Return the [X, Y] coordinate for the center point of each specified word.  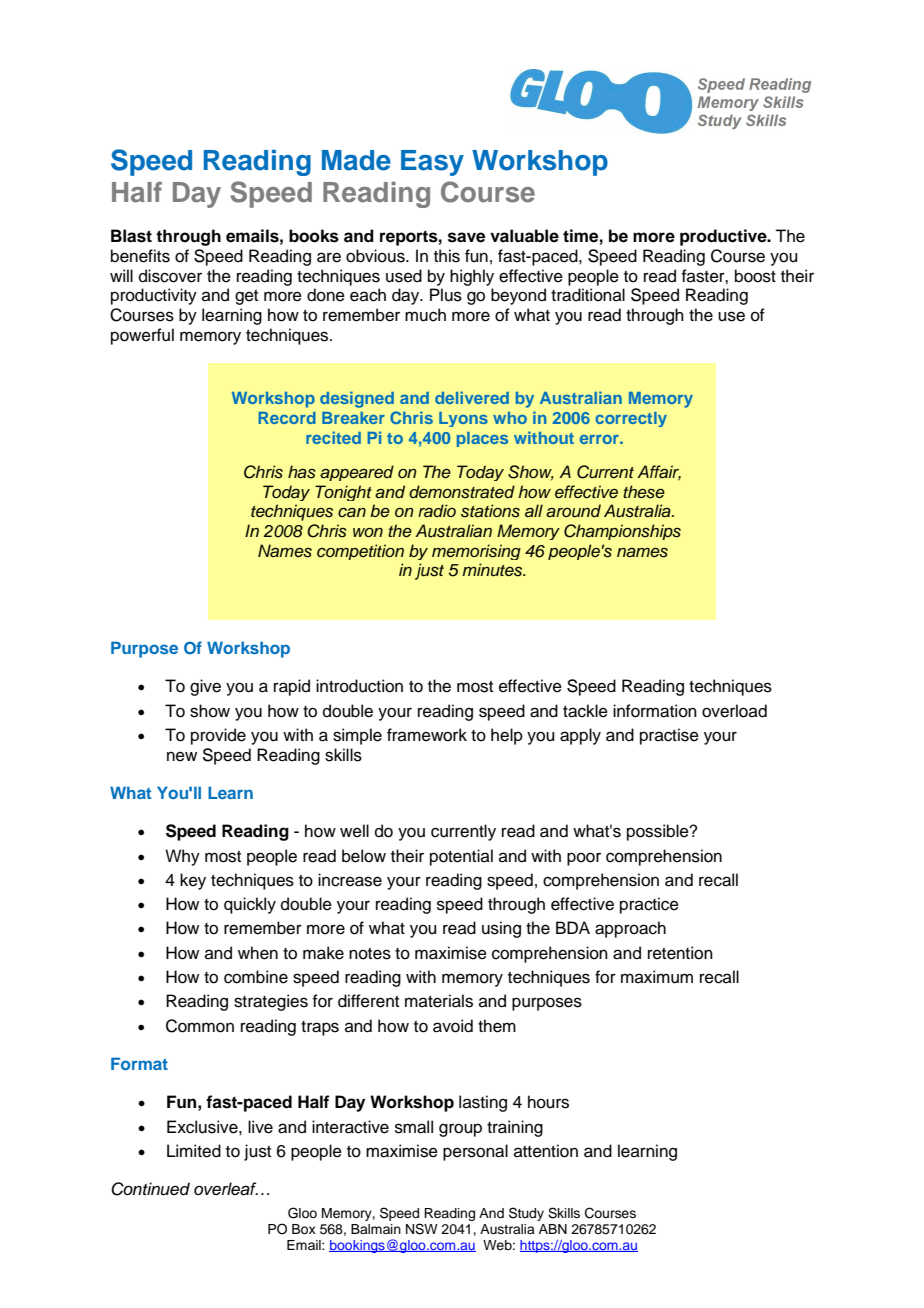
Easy [432, 163]
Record [287, 418]
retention [680, 953]
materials [439, 1001]
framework [427, 735]
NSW [422, 1229]
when [258, 953]
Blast [131, 236]
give [205, 687]
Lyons [463, 419]
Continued [150, 1189]
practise [669, 736]
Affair [659, 473]
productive [724, 237]
